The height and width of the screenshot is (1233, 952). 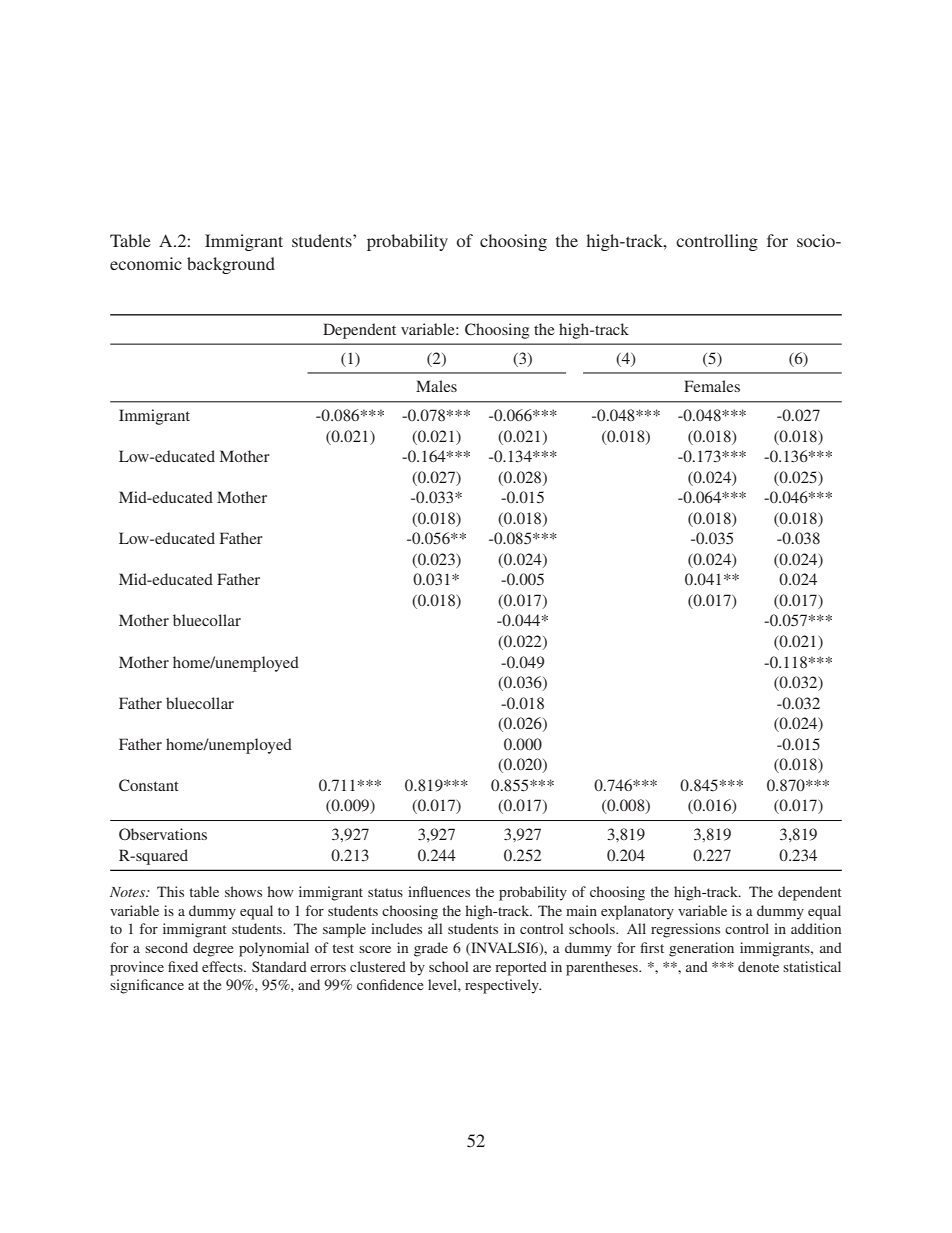 I want to click on regressions, so click(x=685, y=930).
